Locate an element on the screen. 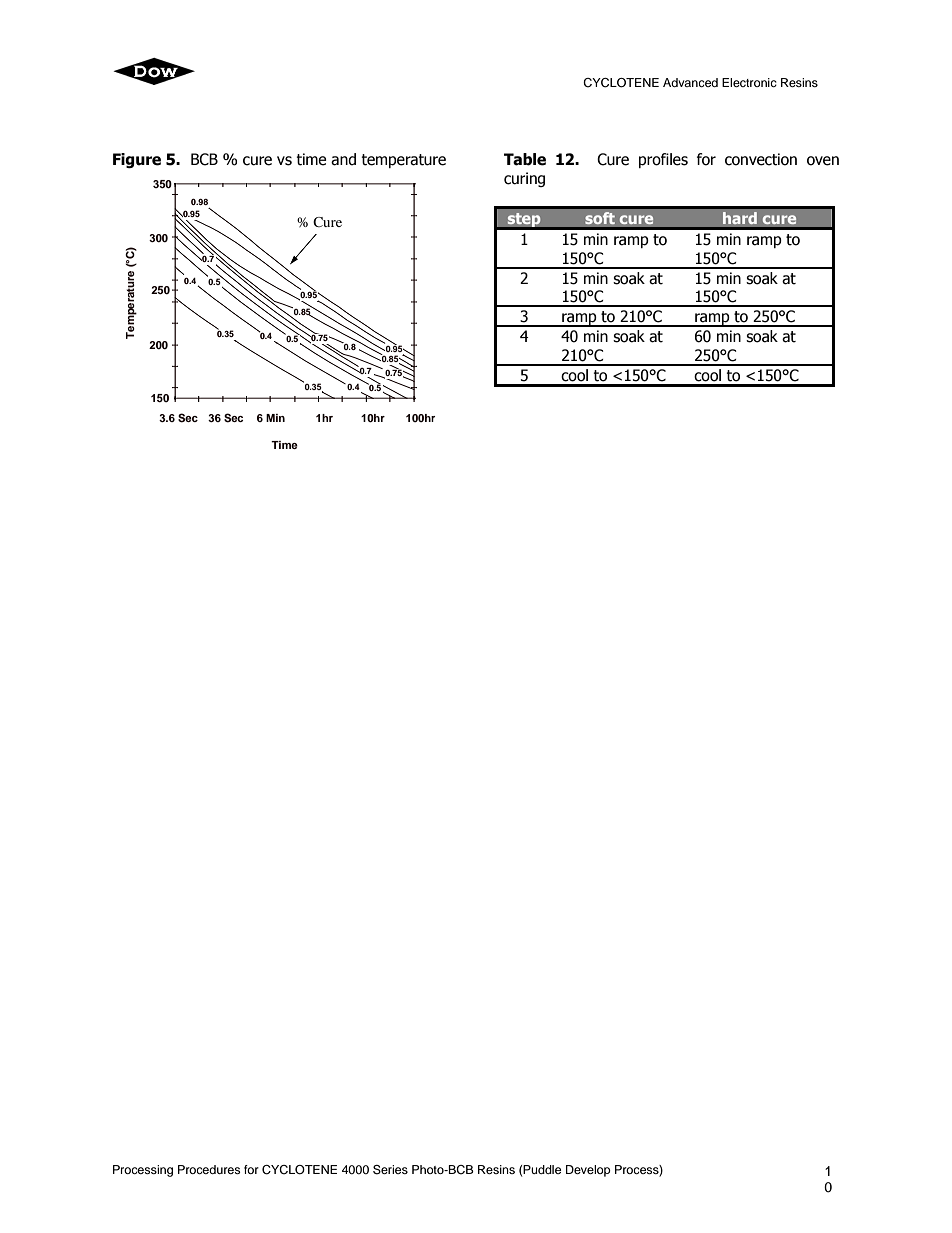 The height and width of the screenshot is (1233, 952). Series is located at coordinates (390, 1170).
